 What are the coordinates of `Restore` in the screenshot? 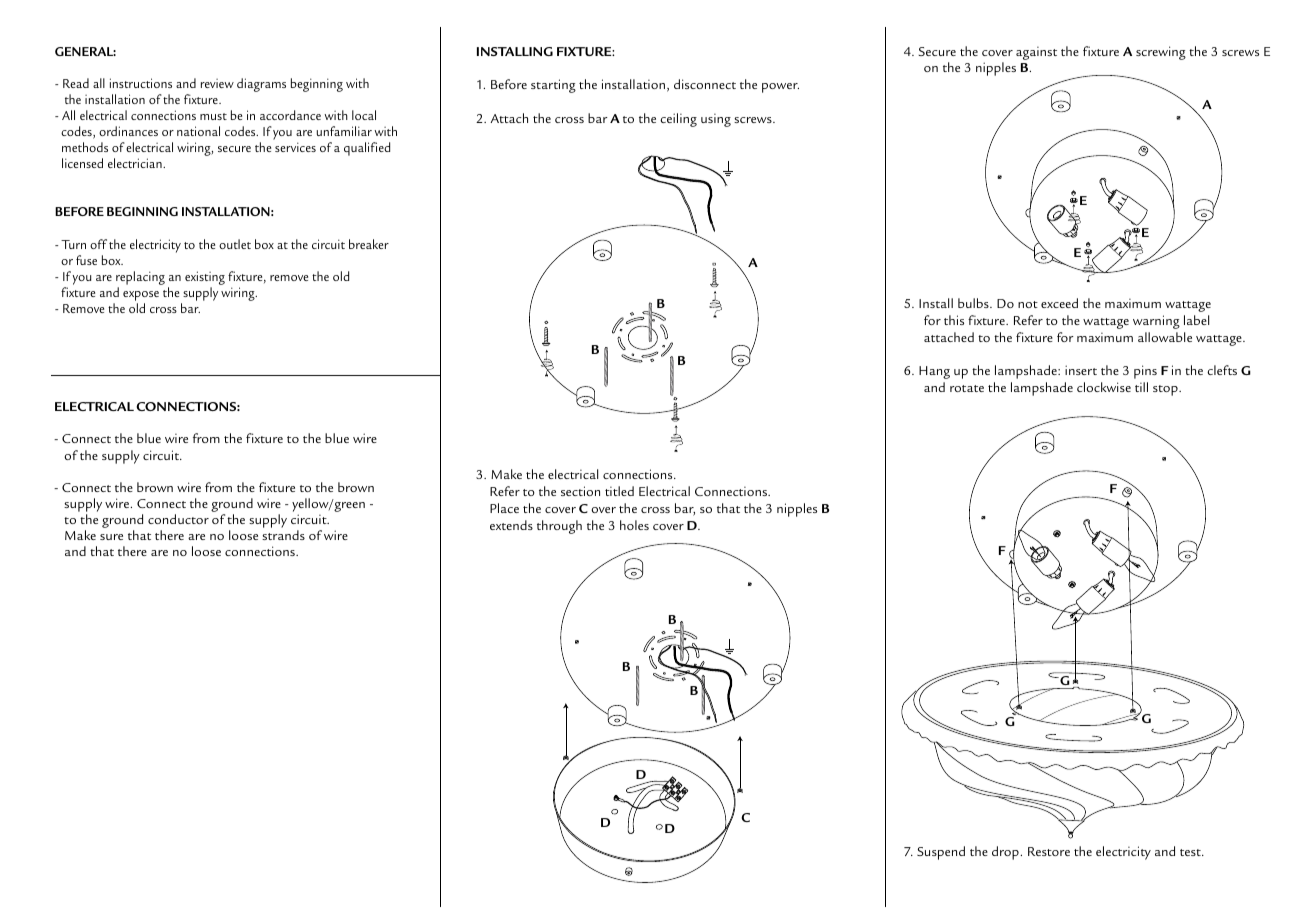 It's located at (1049, 851).
